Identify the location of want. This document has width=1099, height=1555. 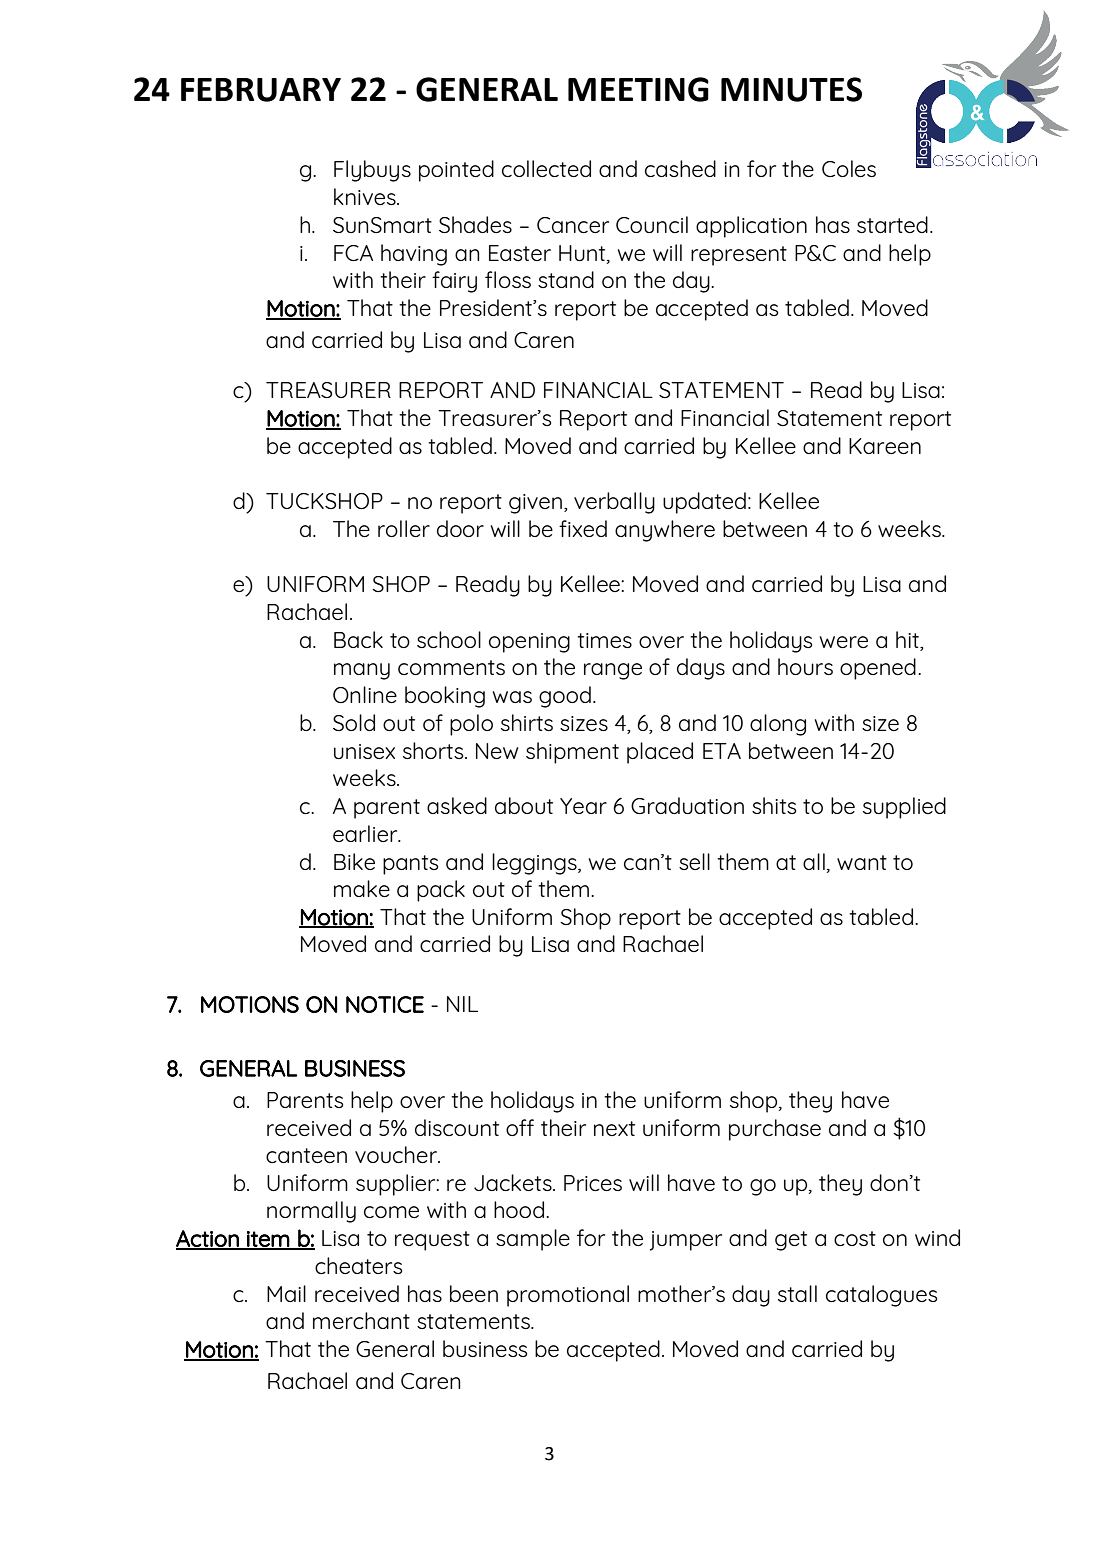
(862, 862).
